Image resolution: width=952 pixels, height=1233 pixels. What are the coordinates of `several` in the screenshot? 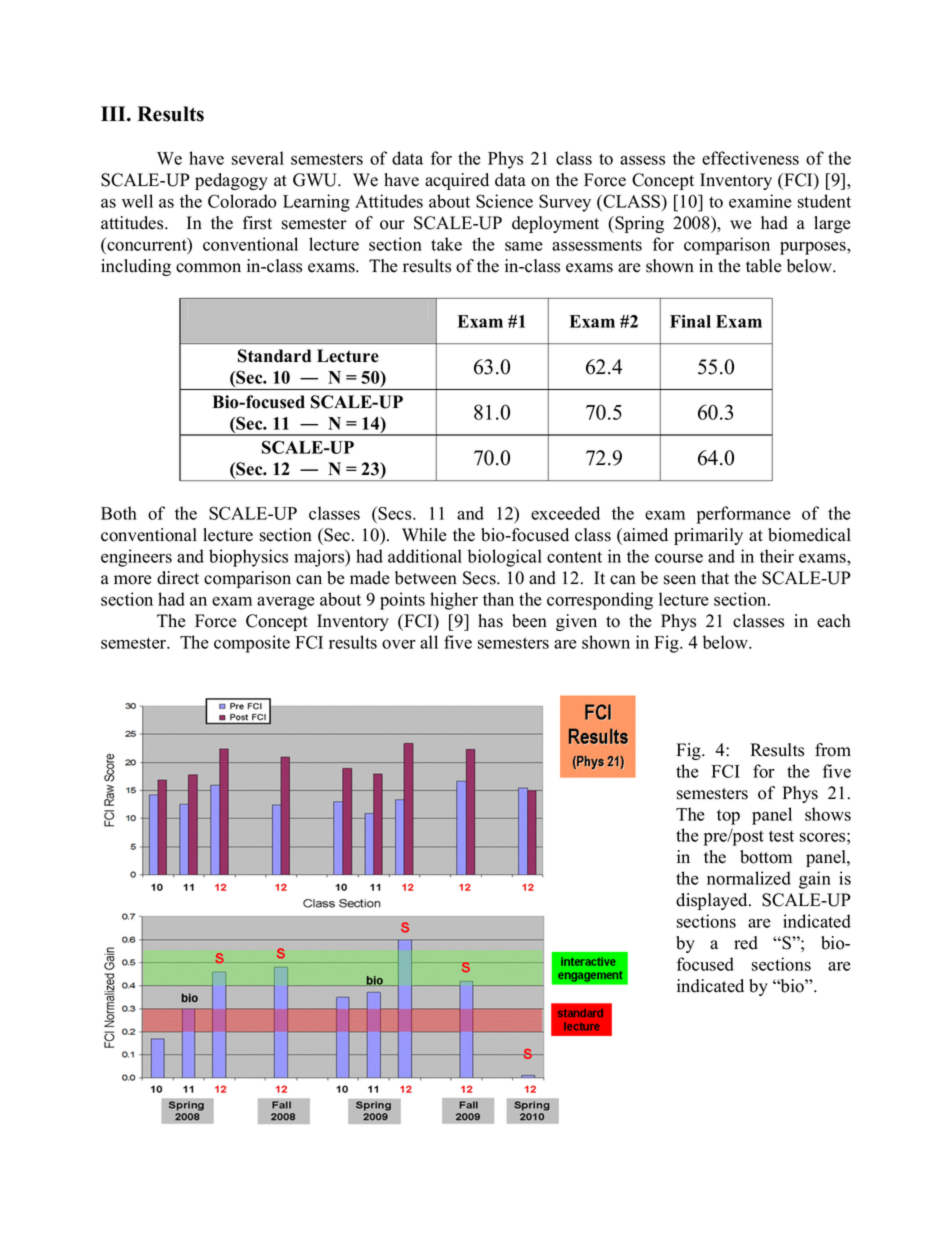 It's located at (258, 158).
